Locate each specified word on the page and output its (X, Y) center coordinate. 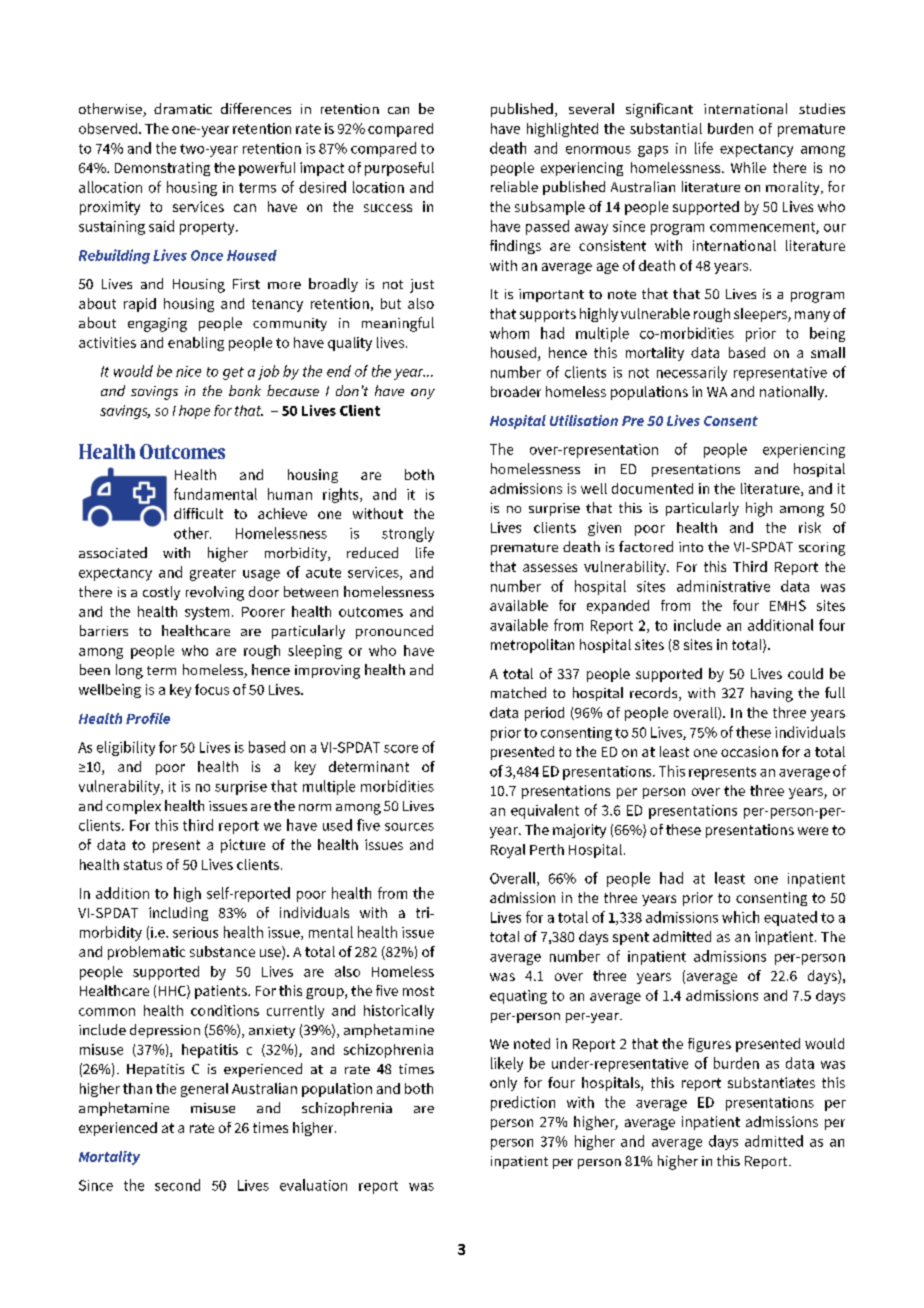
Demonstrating (162, 169)
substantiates (771, 1082)
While (748, 167)
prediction (523, 1103)
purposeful (399, 169)
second (177, 1185)
